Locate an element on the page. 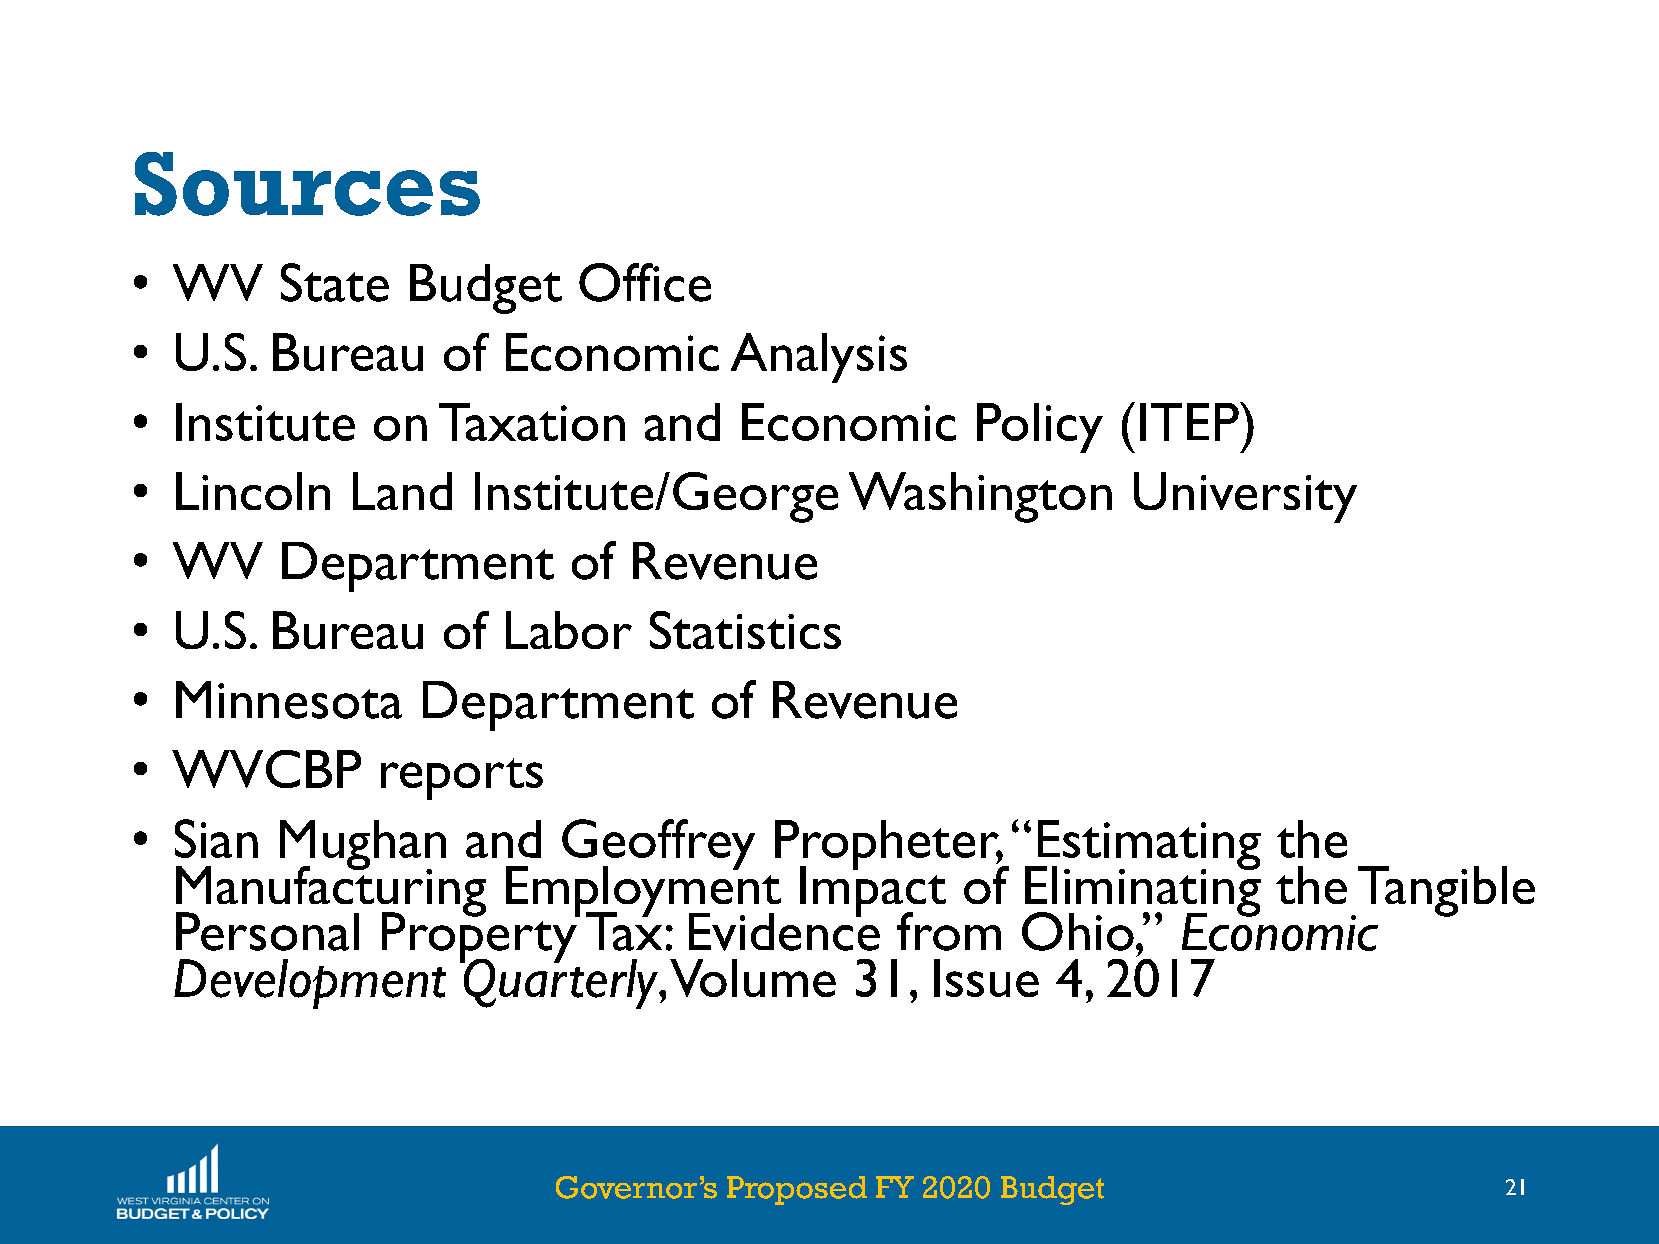 This document has width=1659, height=1244. Sources is located at coordinates (307, 184).
